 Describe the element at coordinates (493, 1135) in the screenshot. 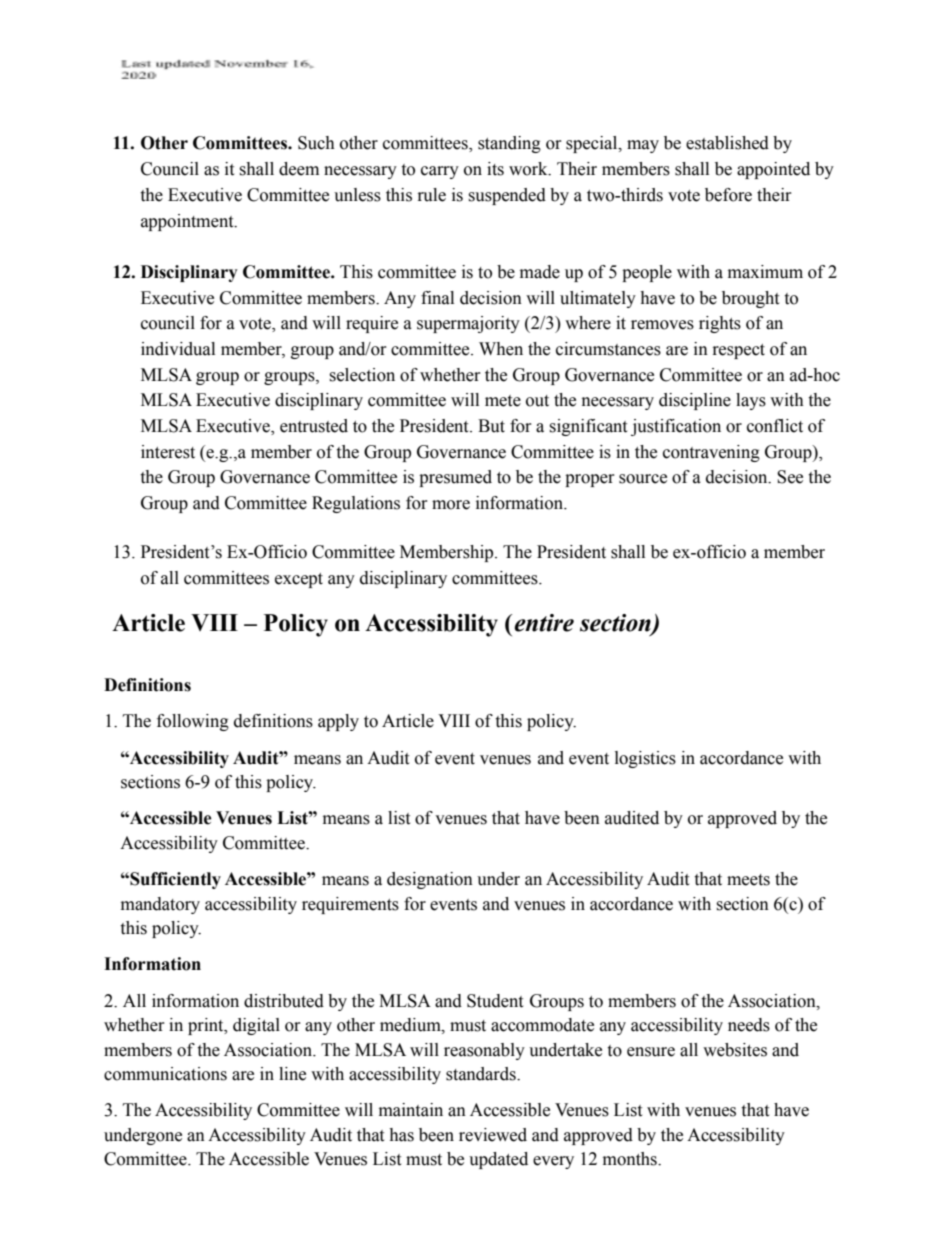

I see `reviewed` at that location.
